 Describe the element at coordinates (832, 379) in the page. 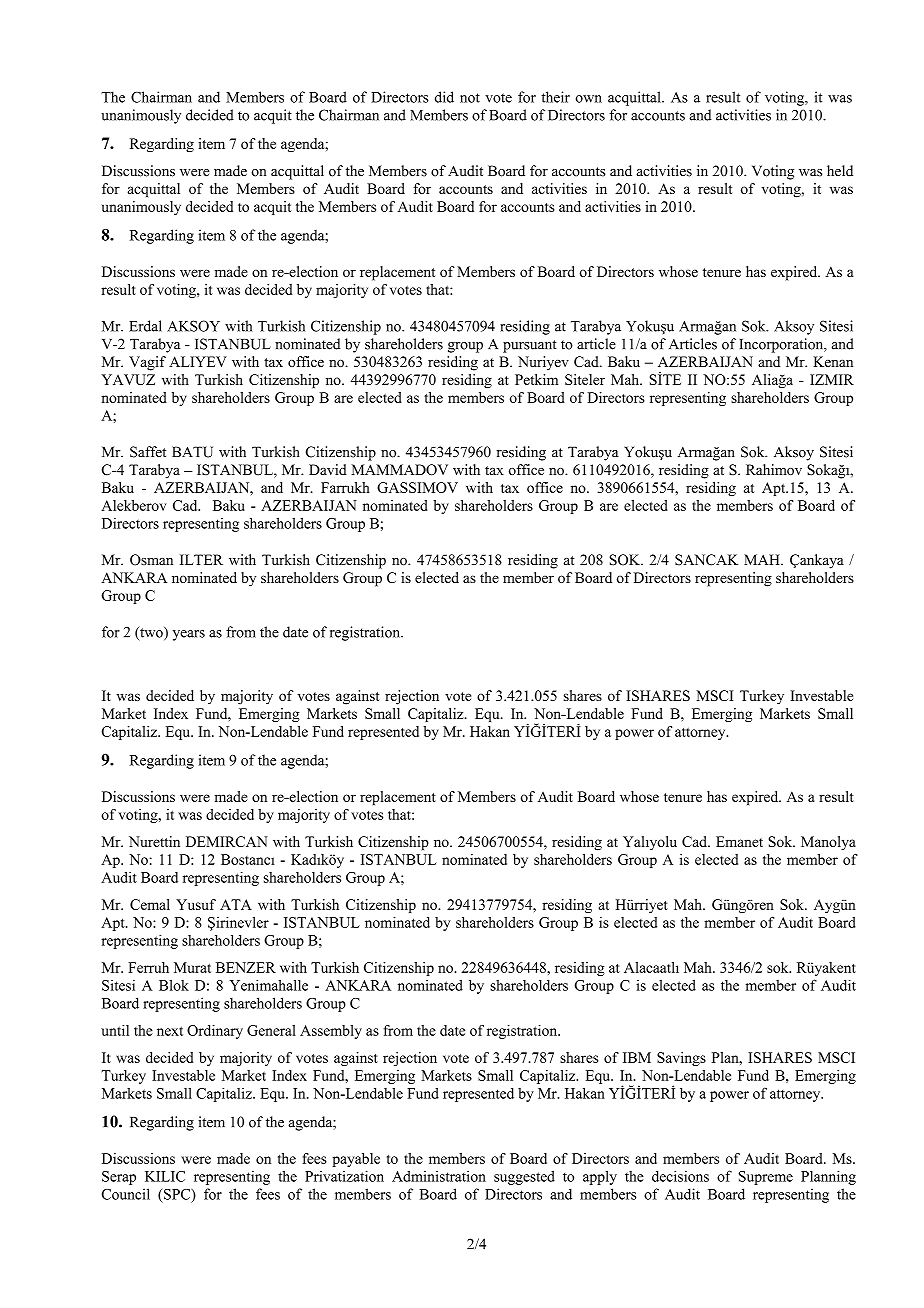

I see `IZMIR` at that location.
